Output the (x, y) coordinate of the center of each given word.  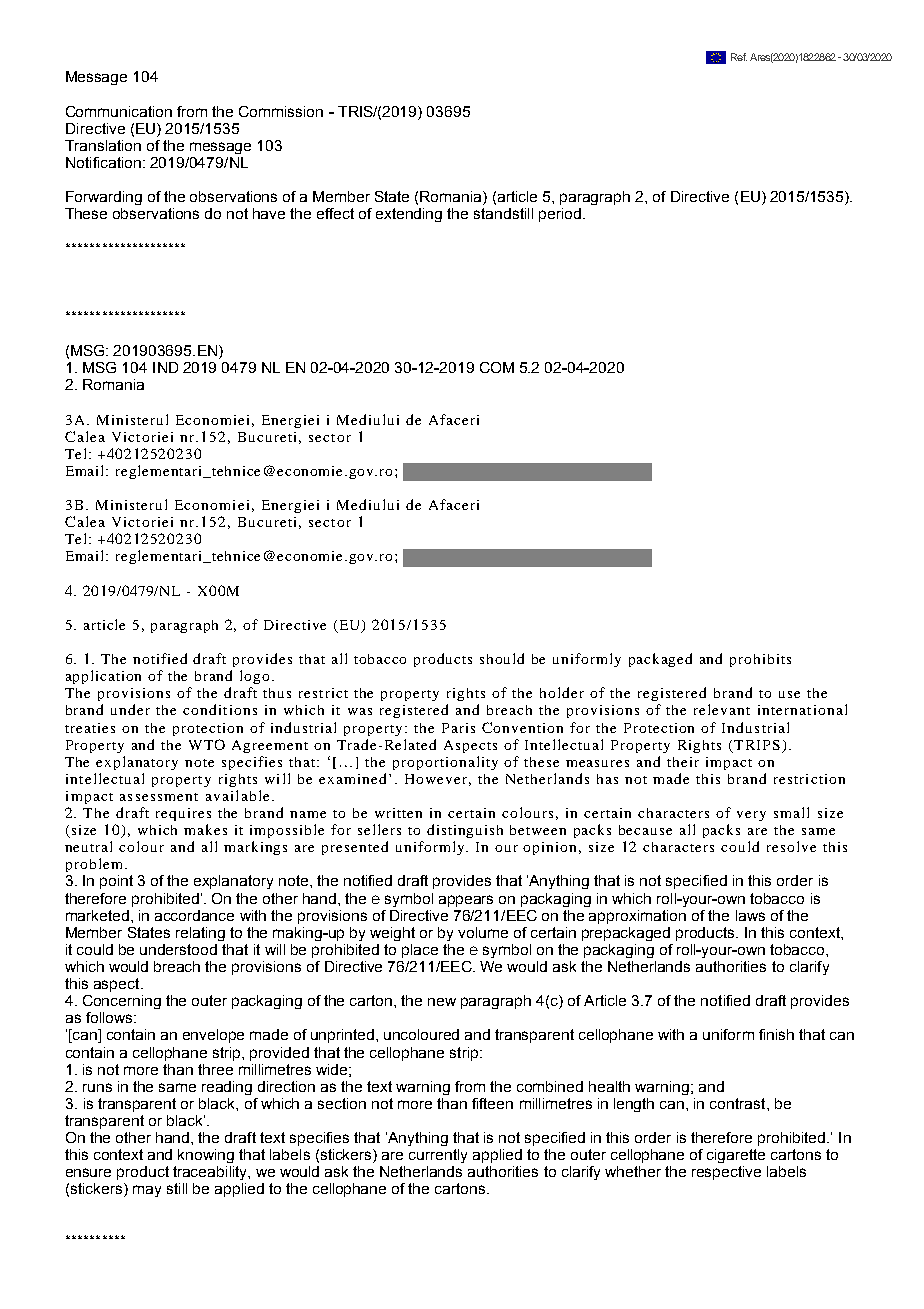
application (103, 677)
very (751, 816)
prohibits (760, 660)
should (502, 658)
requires (183, 814)
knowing (206, 1156)
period (560, 215)
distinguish (465, 831)
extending (409, 215)
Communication (119, 111)
